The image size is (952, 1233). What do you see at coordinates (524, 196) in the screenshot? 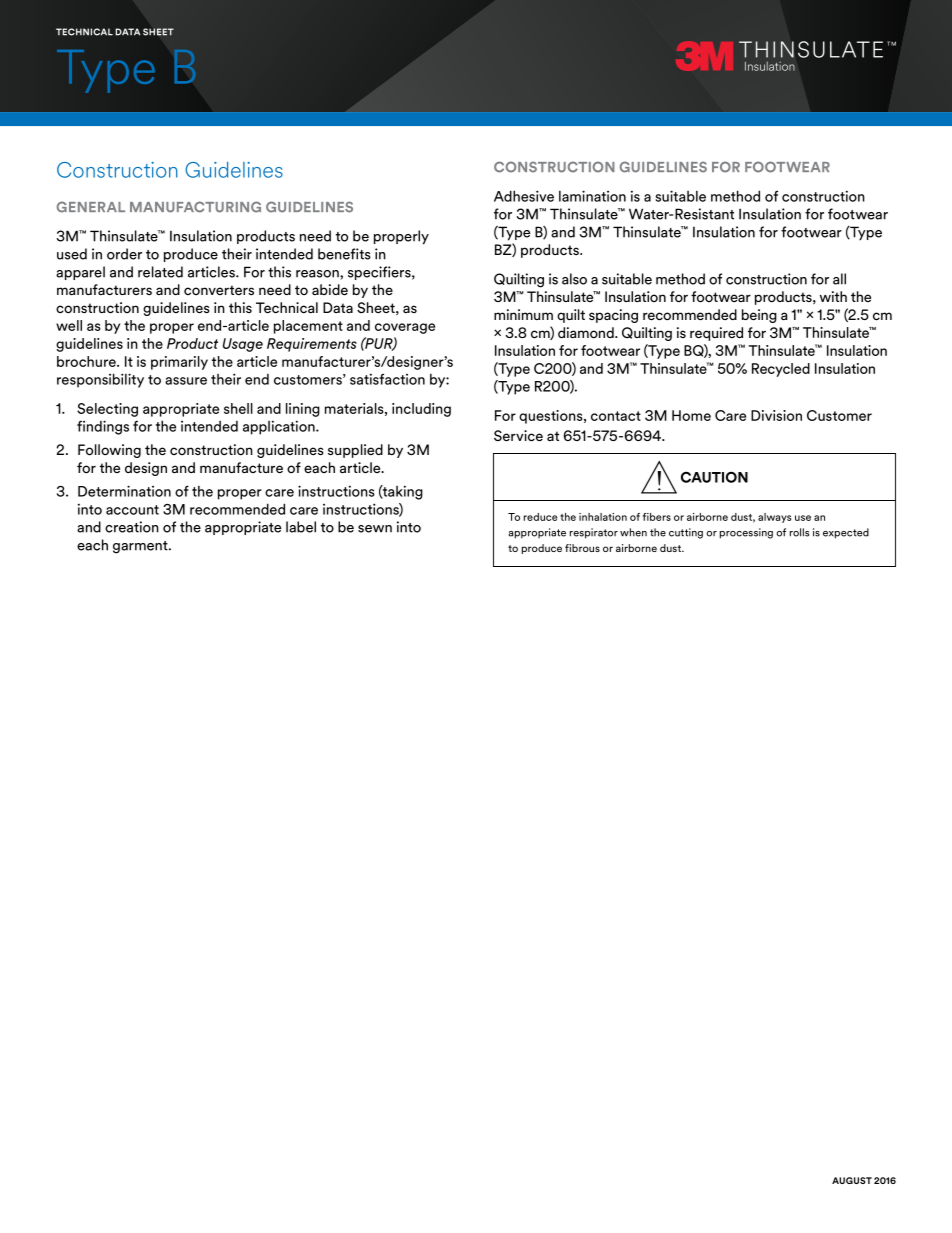
I see `Adhesive` at bounding box center [524, 196].
